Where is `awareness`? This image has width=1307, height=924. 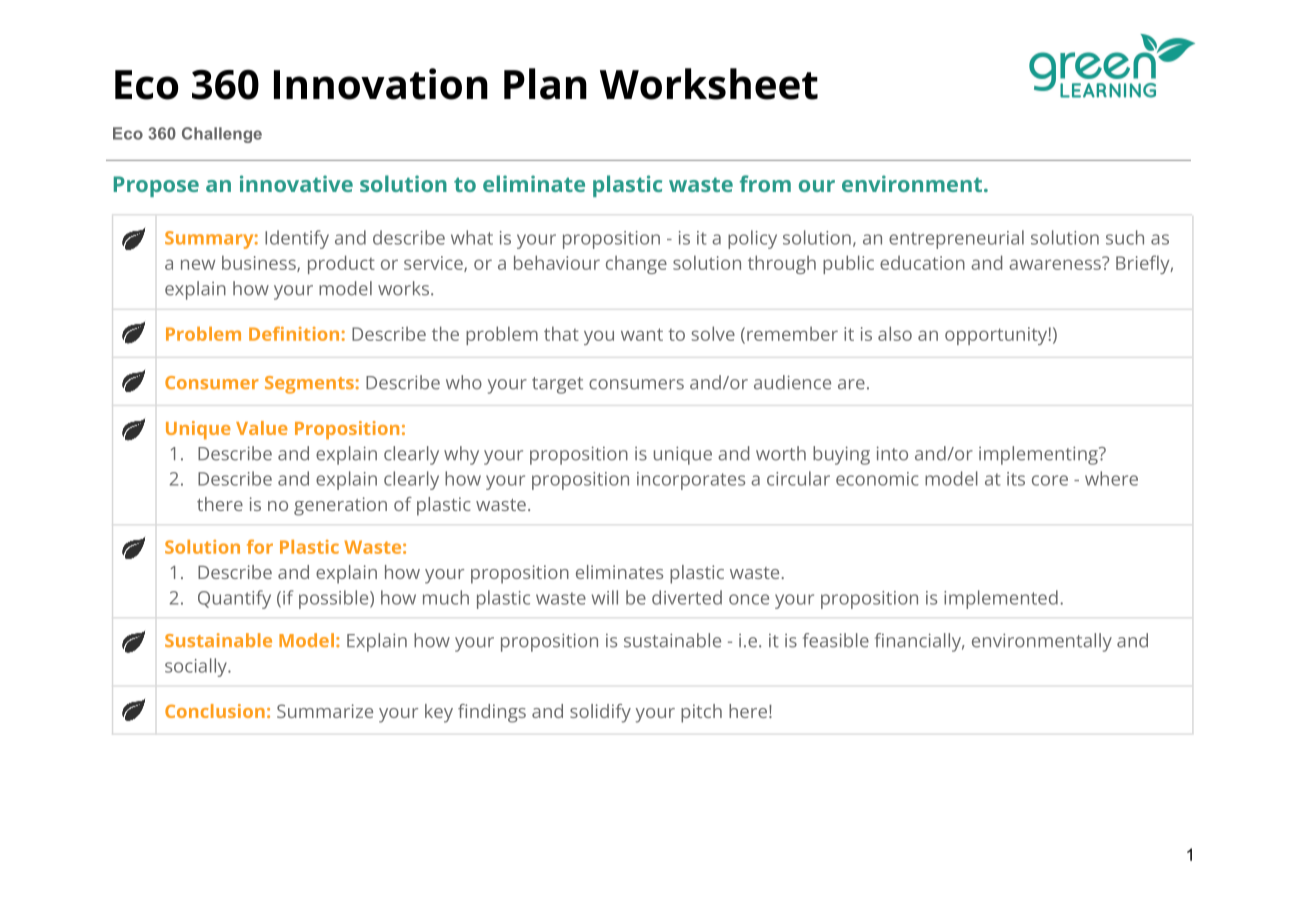
awareness is located at coordinates (1055, 264).
